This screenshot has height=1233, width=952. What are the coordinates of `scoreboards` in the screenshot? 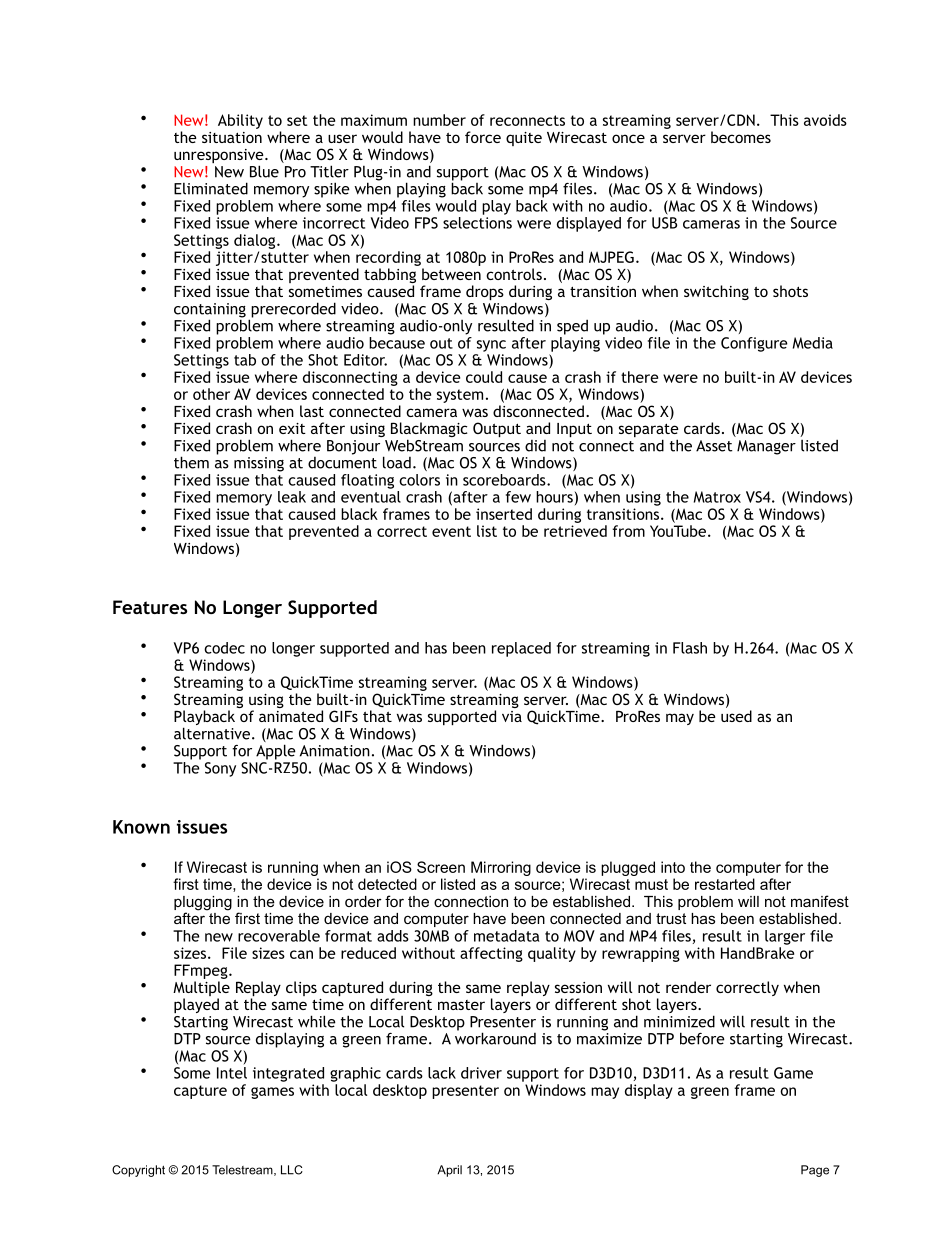 It's located at (505, 480).
